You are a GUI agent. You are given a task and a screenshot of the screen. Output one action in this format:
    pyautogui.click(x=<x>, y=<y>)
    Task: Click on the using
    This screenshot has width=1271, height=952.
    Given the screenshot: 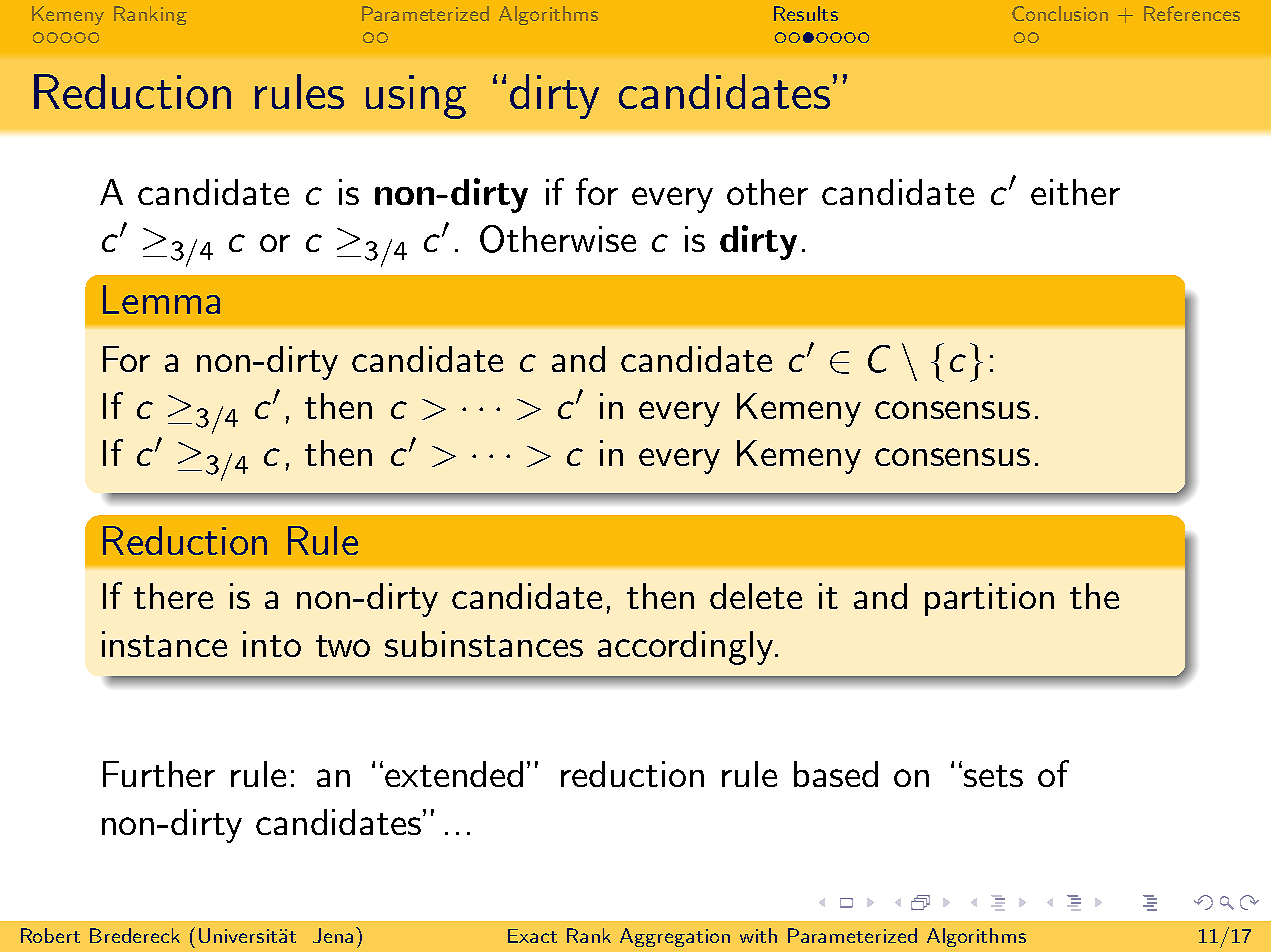 What is the action you would take?
    pyautogui.click(x=416, y=97)
